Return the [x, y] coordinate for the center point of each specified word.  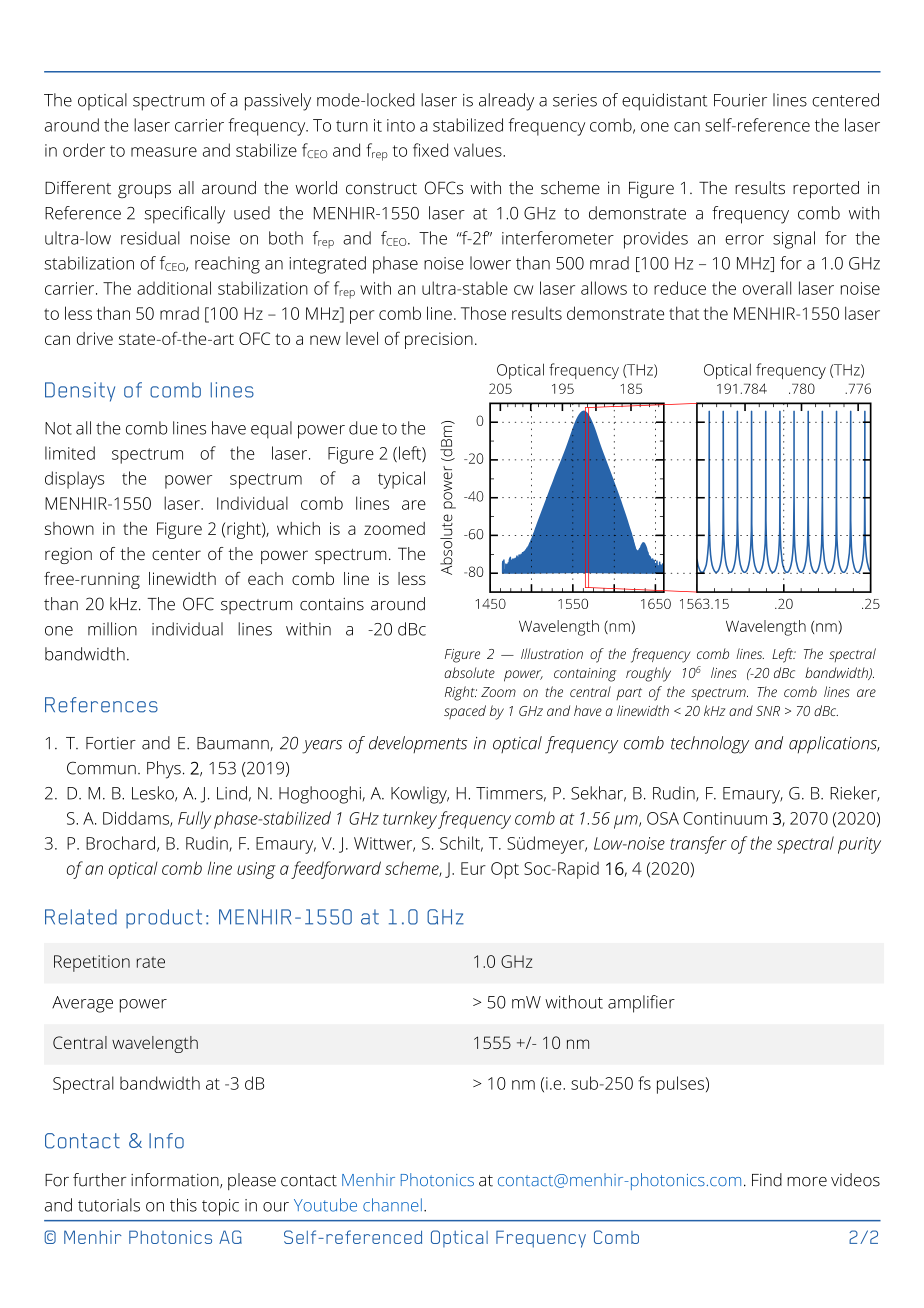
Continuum [725, 818]
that [684, 313]
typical [401, 480]
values [479, 150]
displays [74, 480]
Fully [194, 820]
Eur [473, 868]
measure [164, 152]
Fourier [740, 100]
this [183, 1205]
